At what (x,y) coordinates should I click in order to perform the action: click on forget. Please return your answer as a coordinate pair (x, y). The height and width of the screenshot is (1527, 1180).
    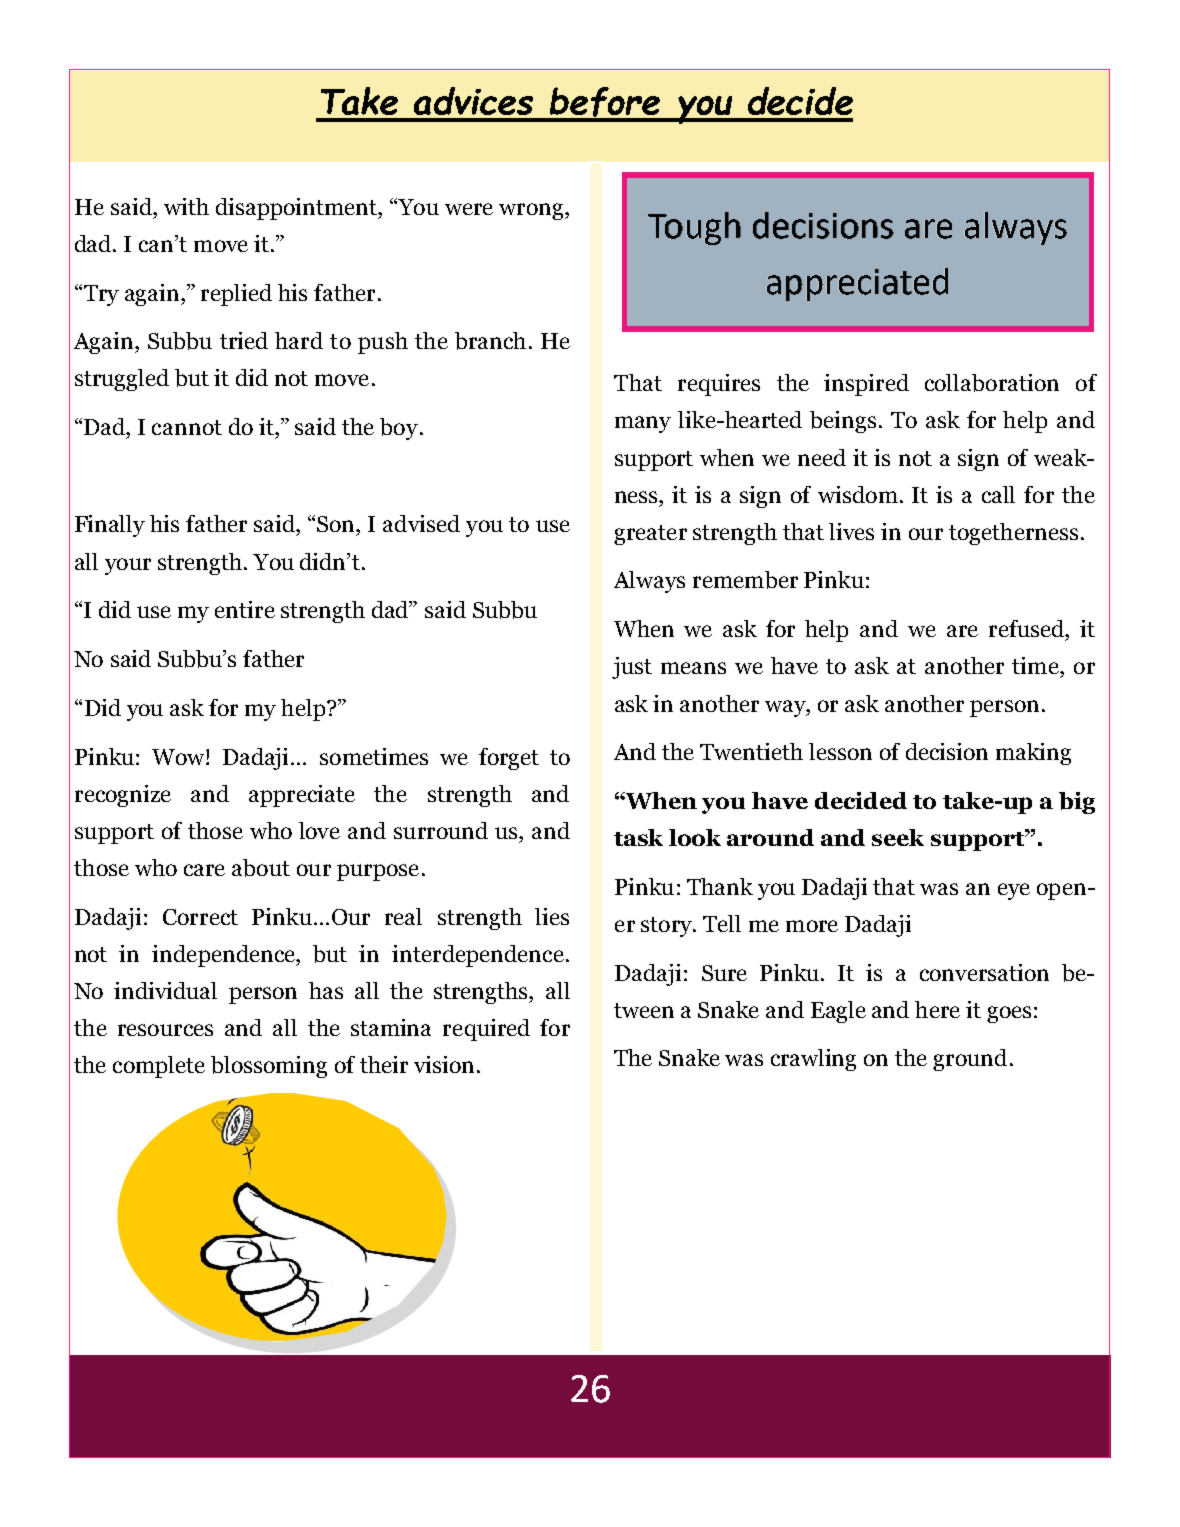
    Looking at the image, I should click on (509, 759).
